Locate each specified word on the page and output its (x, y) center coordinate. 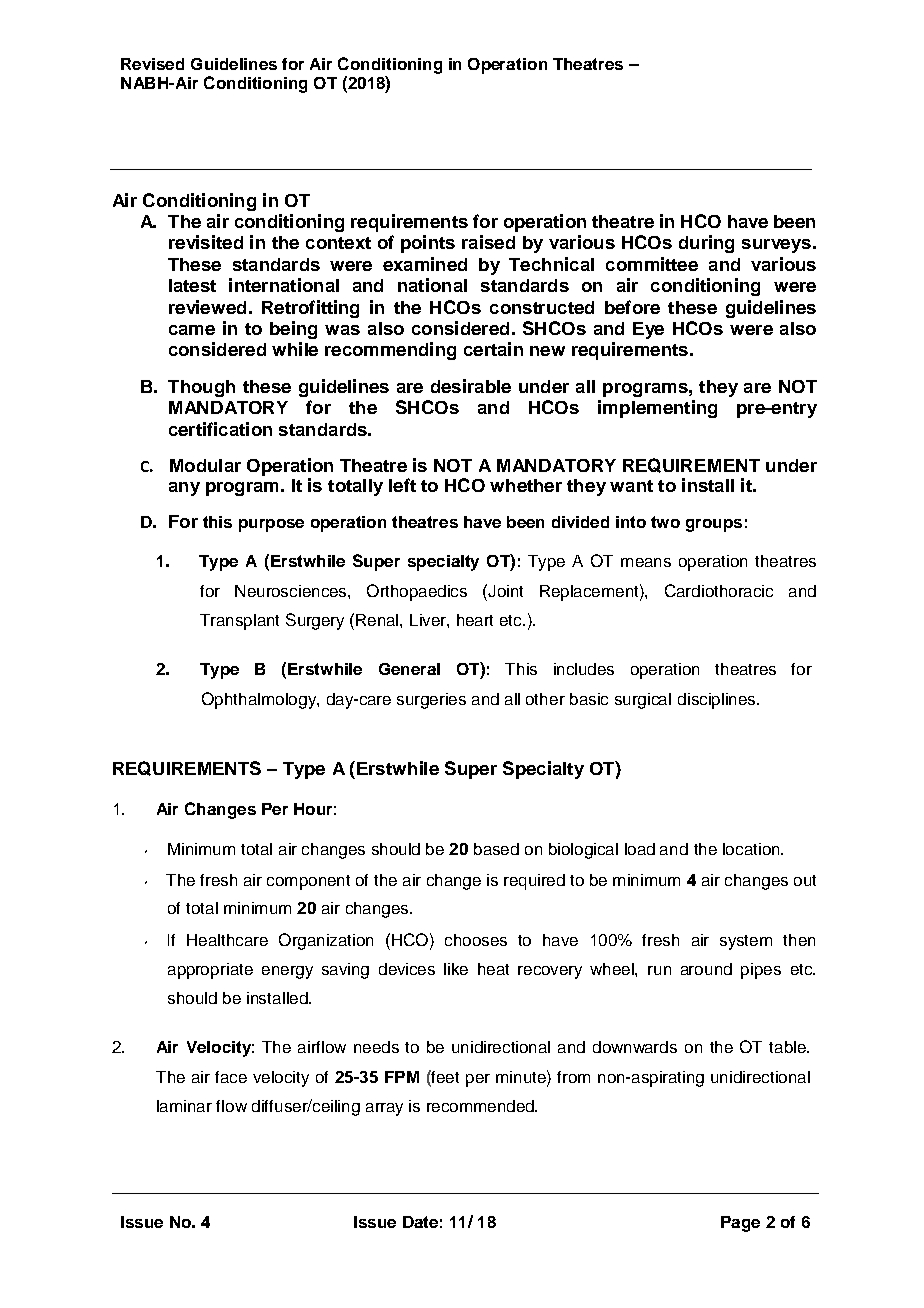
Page (740, 1224)
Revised (152, 64)
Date (420, 1222)
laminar (184, 1106)
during (706, 244)
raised (488, 242)
